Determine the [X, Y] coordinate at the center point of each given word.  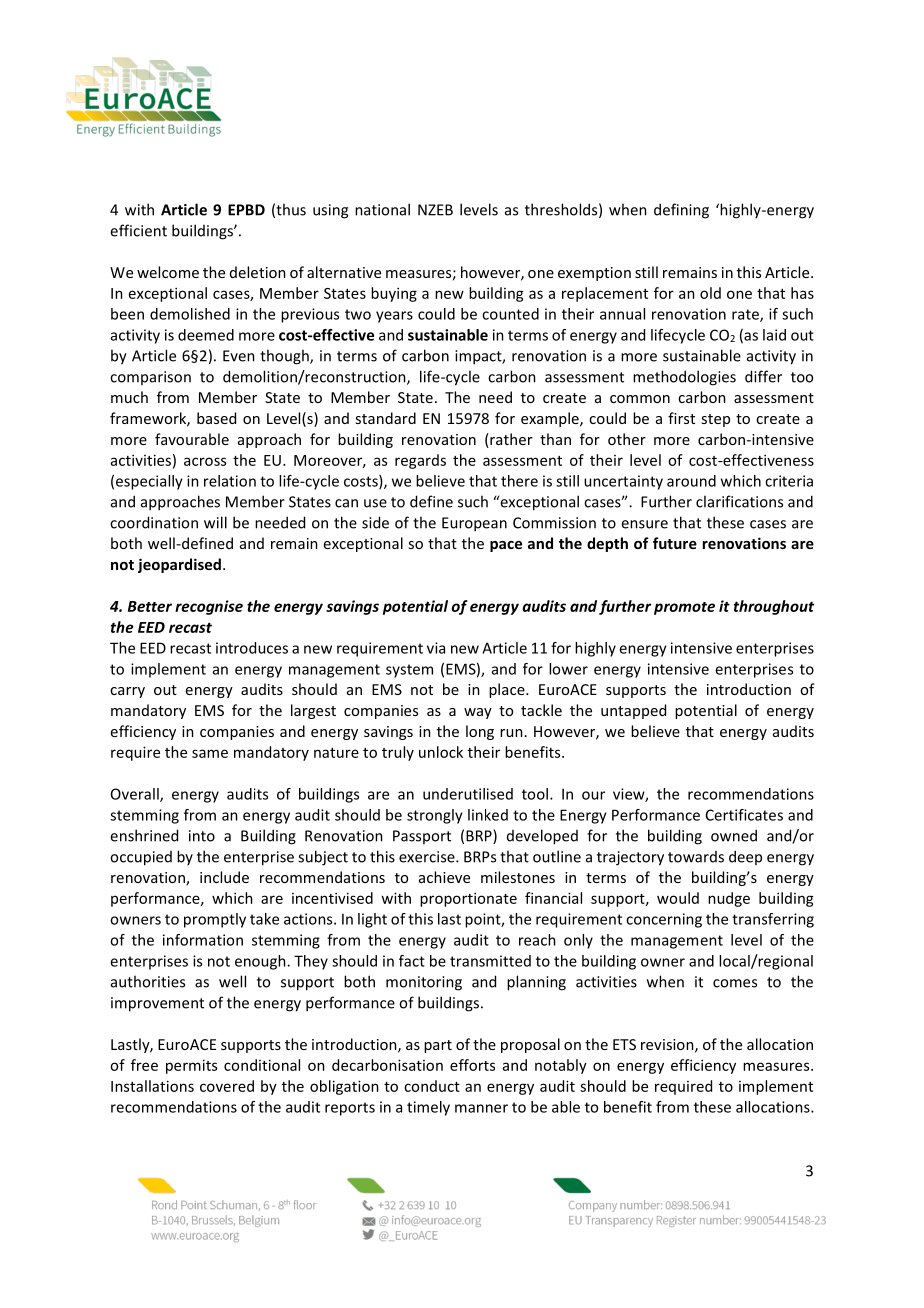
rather [510, 440]
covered [227, 1086]
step [715, 420]
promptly [215, 920]
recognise [209, 607]
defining [681, 211]
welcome [168, 272]
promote [684, 608]
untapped [633, 711]
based [216, 418]
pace [506, 546]
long [480, 732]
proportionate [468, 899]
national [382, 209]
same [210, 753]
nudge [729, 899]
